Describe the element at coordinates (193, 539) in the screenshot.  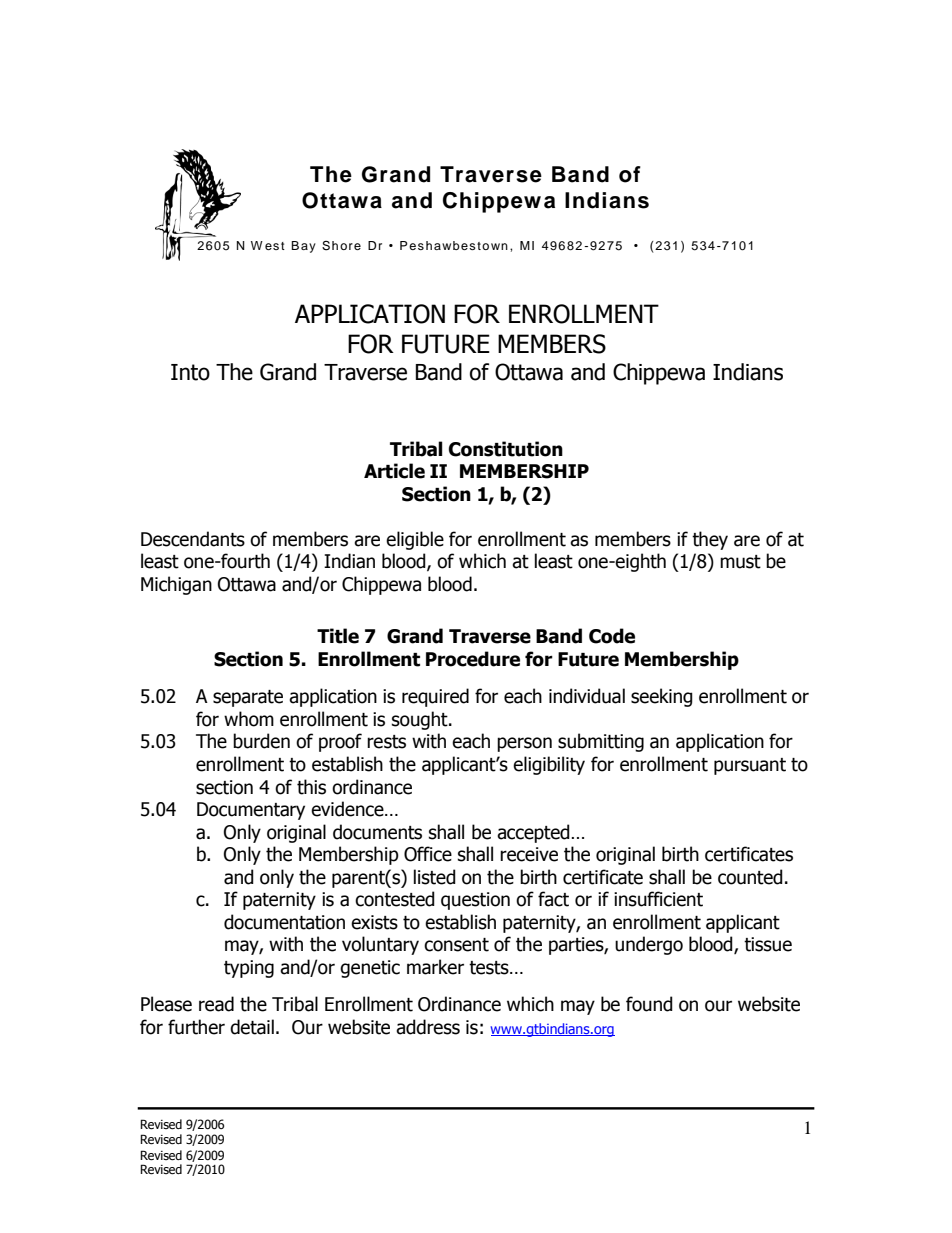
I see `Descendants` at that location.
